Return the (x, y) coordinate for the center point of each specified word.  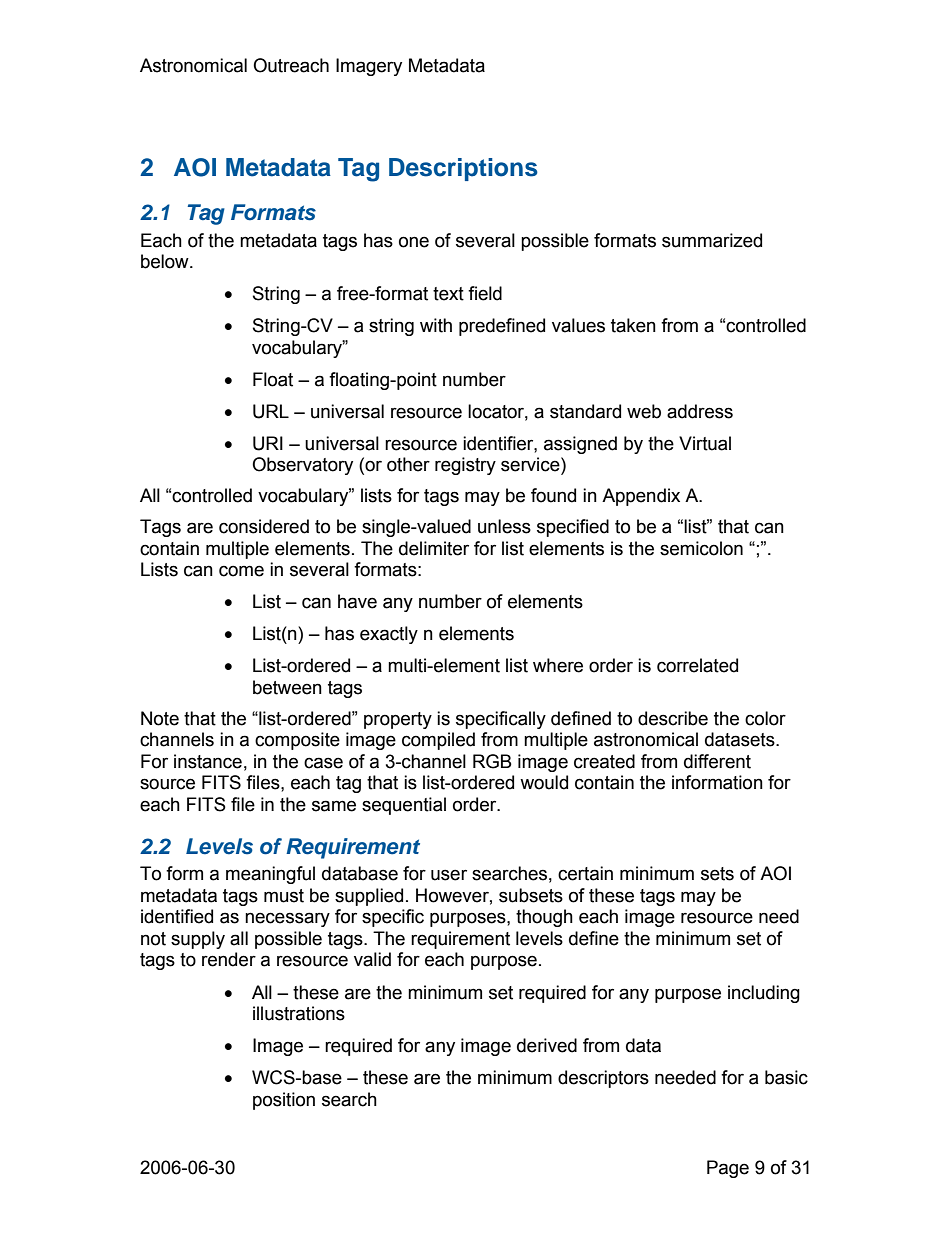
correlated (697, 665)
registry (465, 466)
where (558, 665)
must (284, 896)
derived (547, 1045)
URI (268, 443)
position (284, 1101)
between (287, 687)
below (166, 261)
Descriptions (463, 169)
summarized (712, 240)
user (449, 875)
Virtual (705, 443)
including (764, 994)
